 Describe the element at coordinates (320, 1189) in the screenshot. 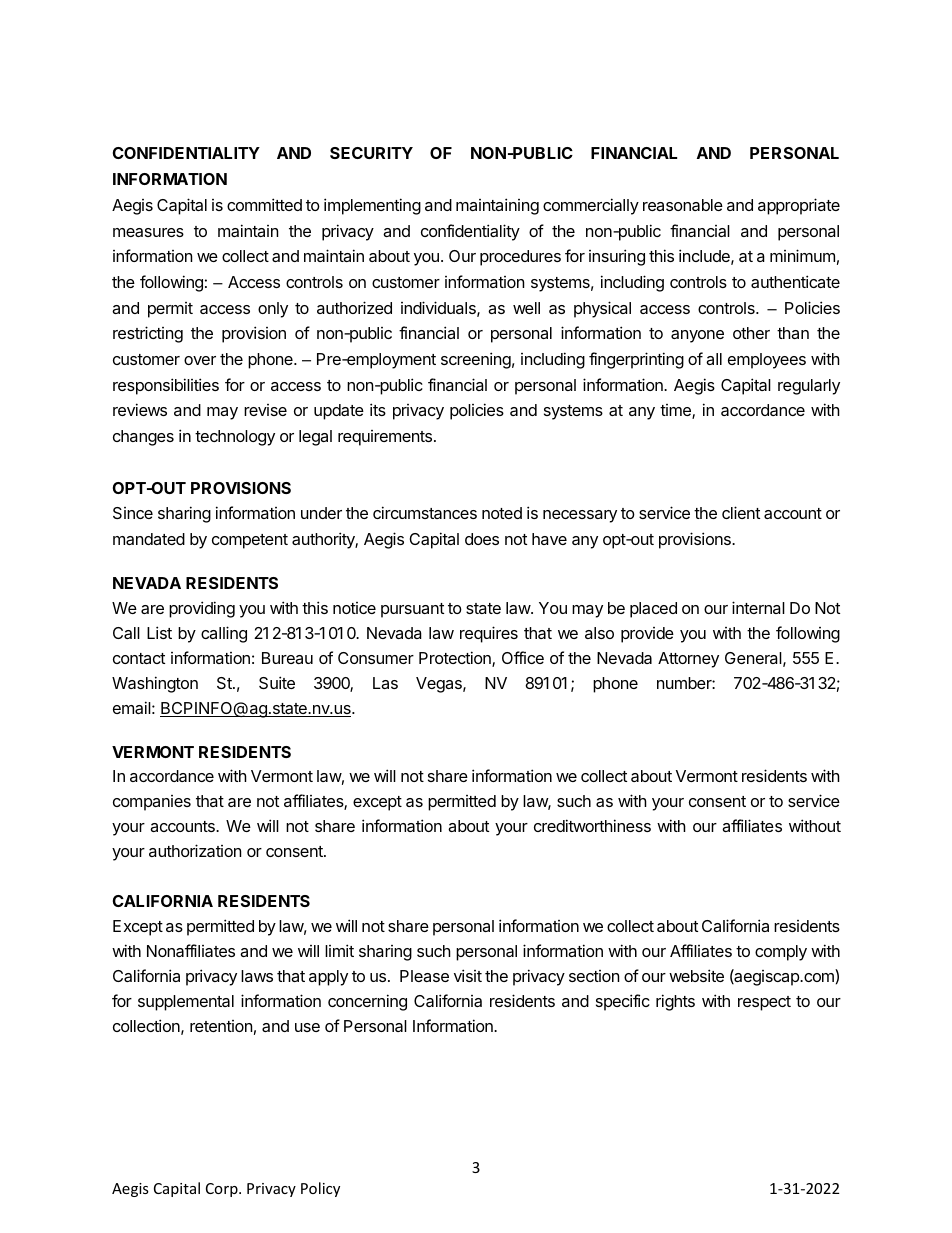

I see `Policy` at that location.
